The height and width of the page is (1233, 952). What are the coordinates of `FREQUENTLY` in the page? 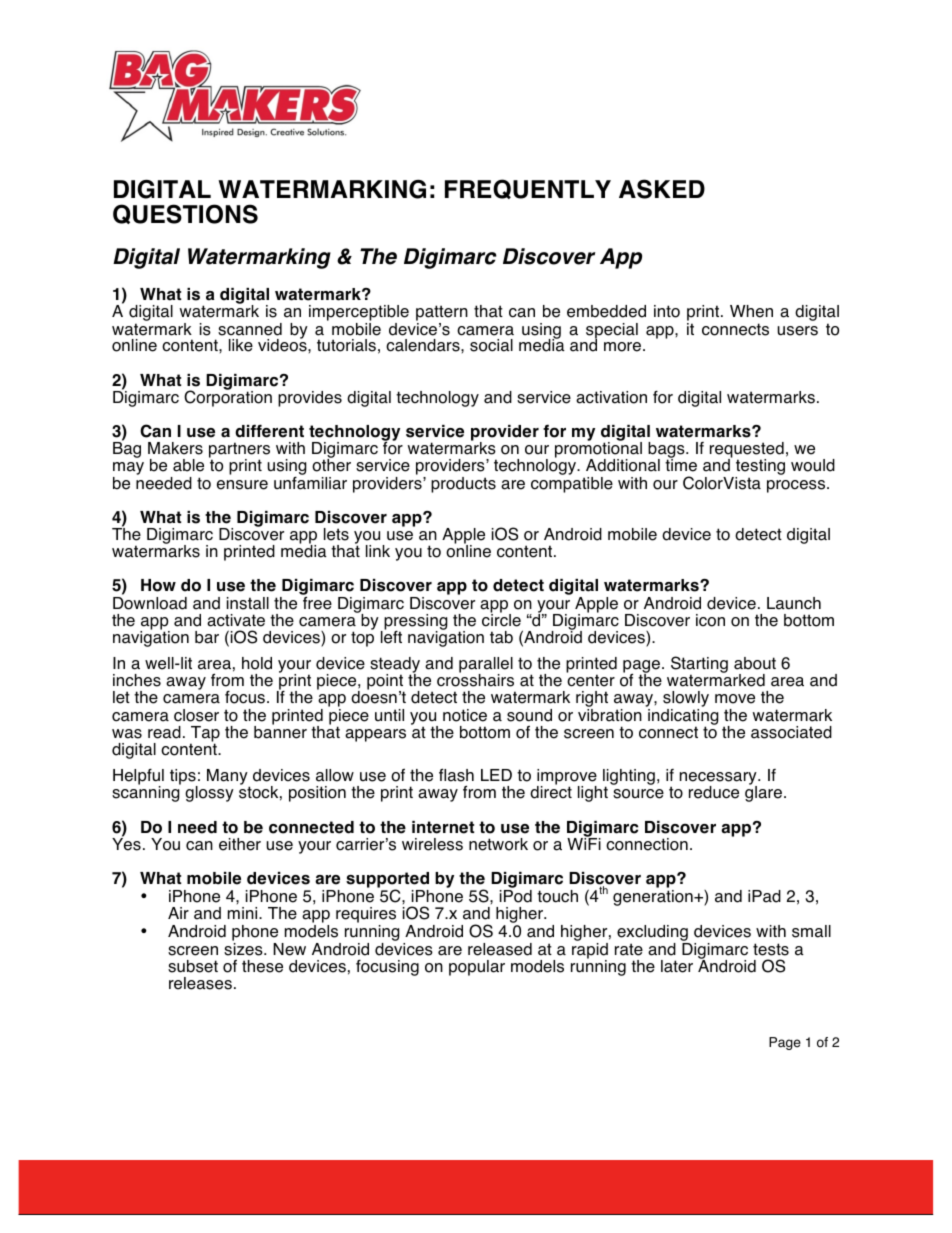 It's located at (528, 189).
